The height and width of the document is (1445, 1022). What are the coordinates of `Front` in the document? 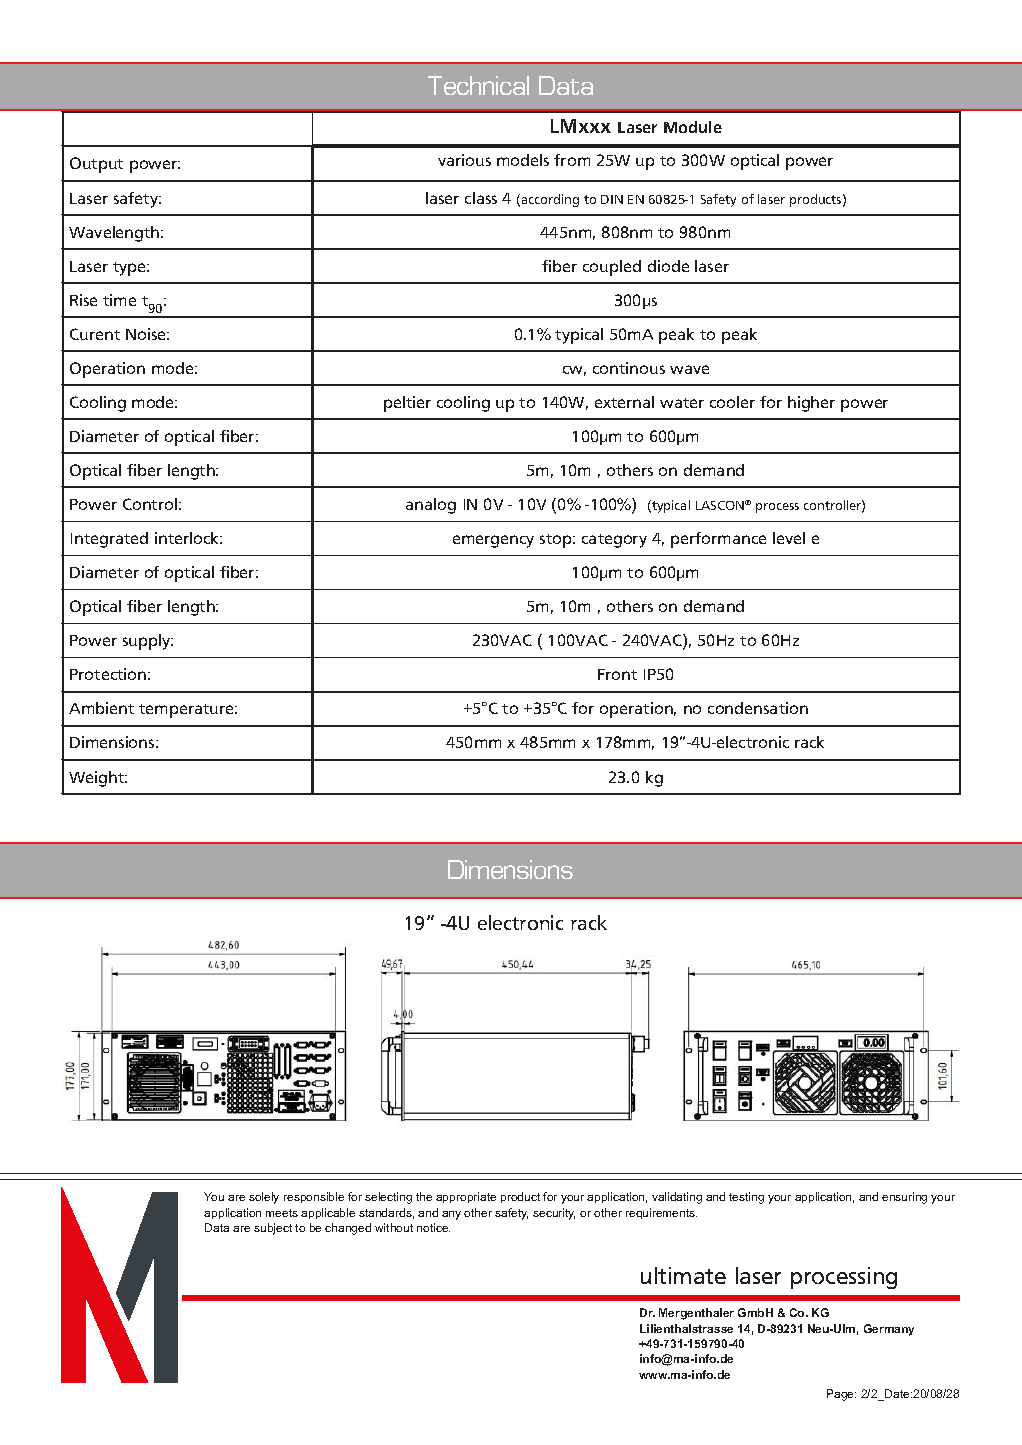 It's located at (617, 674).
